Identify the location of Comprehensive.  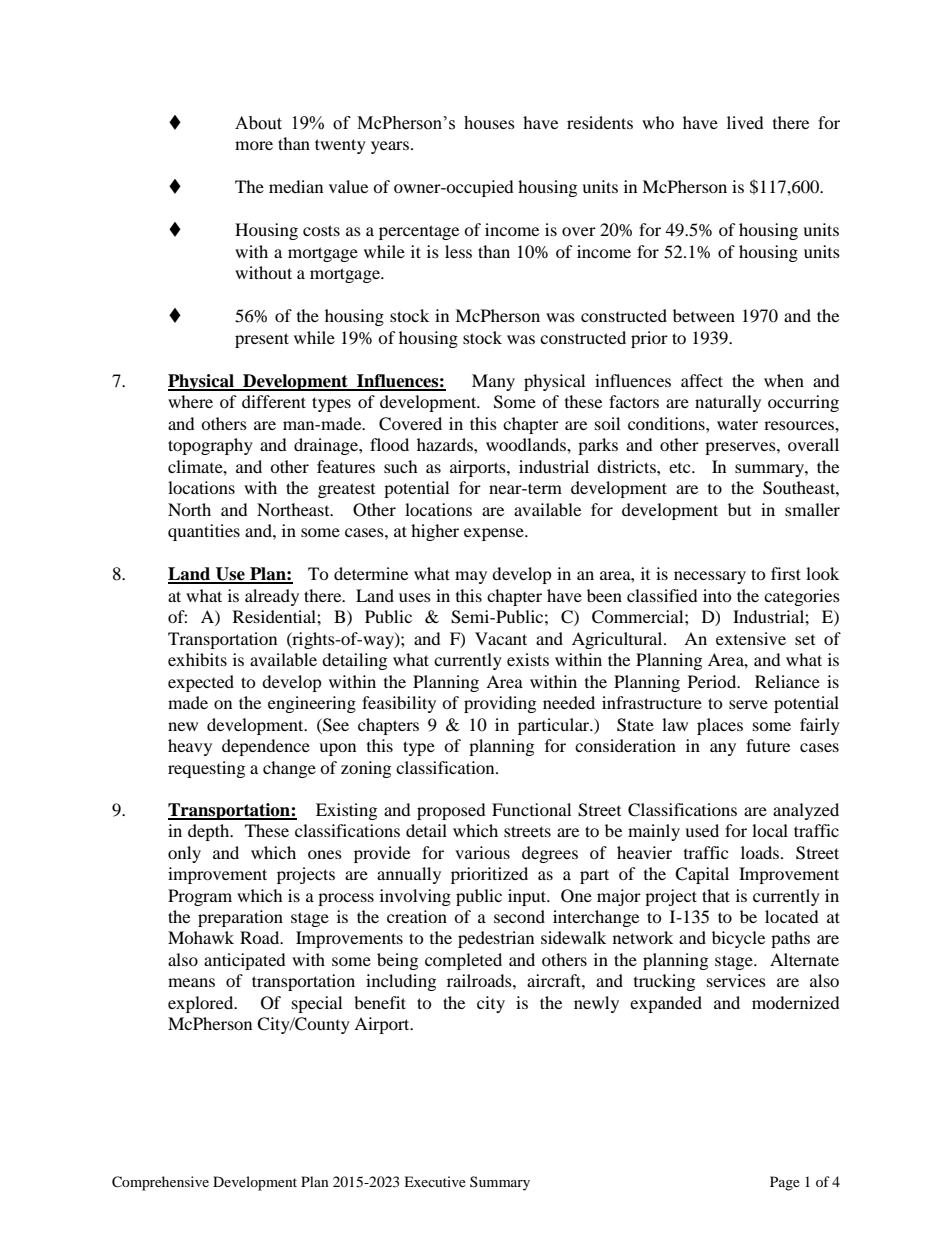
(160, 1183).
